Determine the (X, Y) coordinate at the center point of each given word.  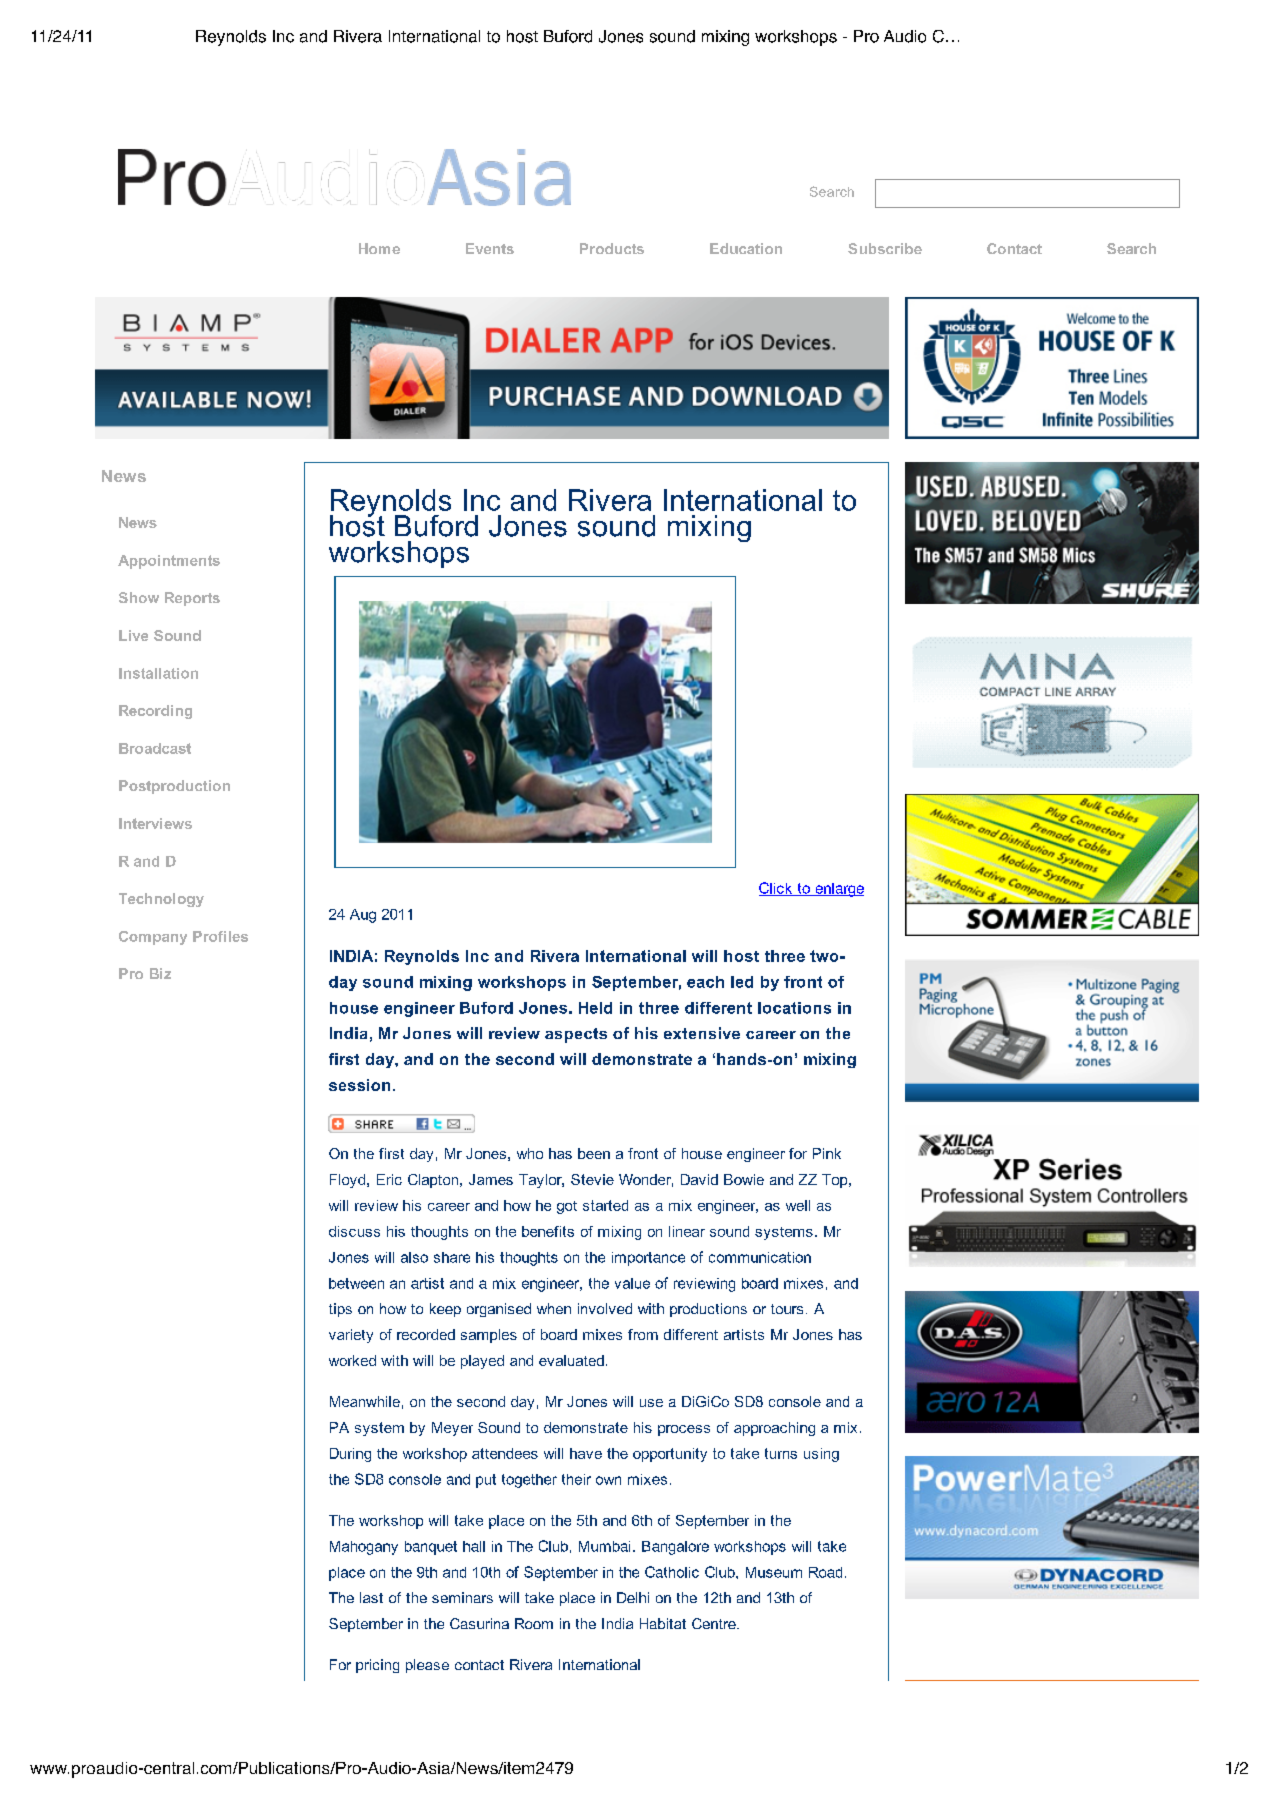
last (371, 1597)
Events (490, 248)
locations (794, 1008)
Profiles (220, 936)
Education (746, 248)
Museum (774, 1572)
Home (379, 248)
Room (534, 1623)
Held (595, 1008)
